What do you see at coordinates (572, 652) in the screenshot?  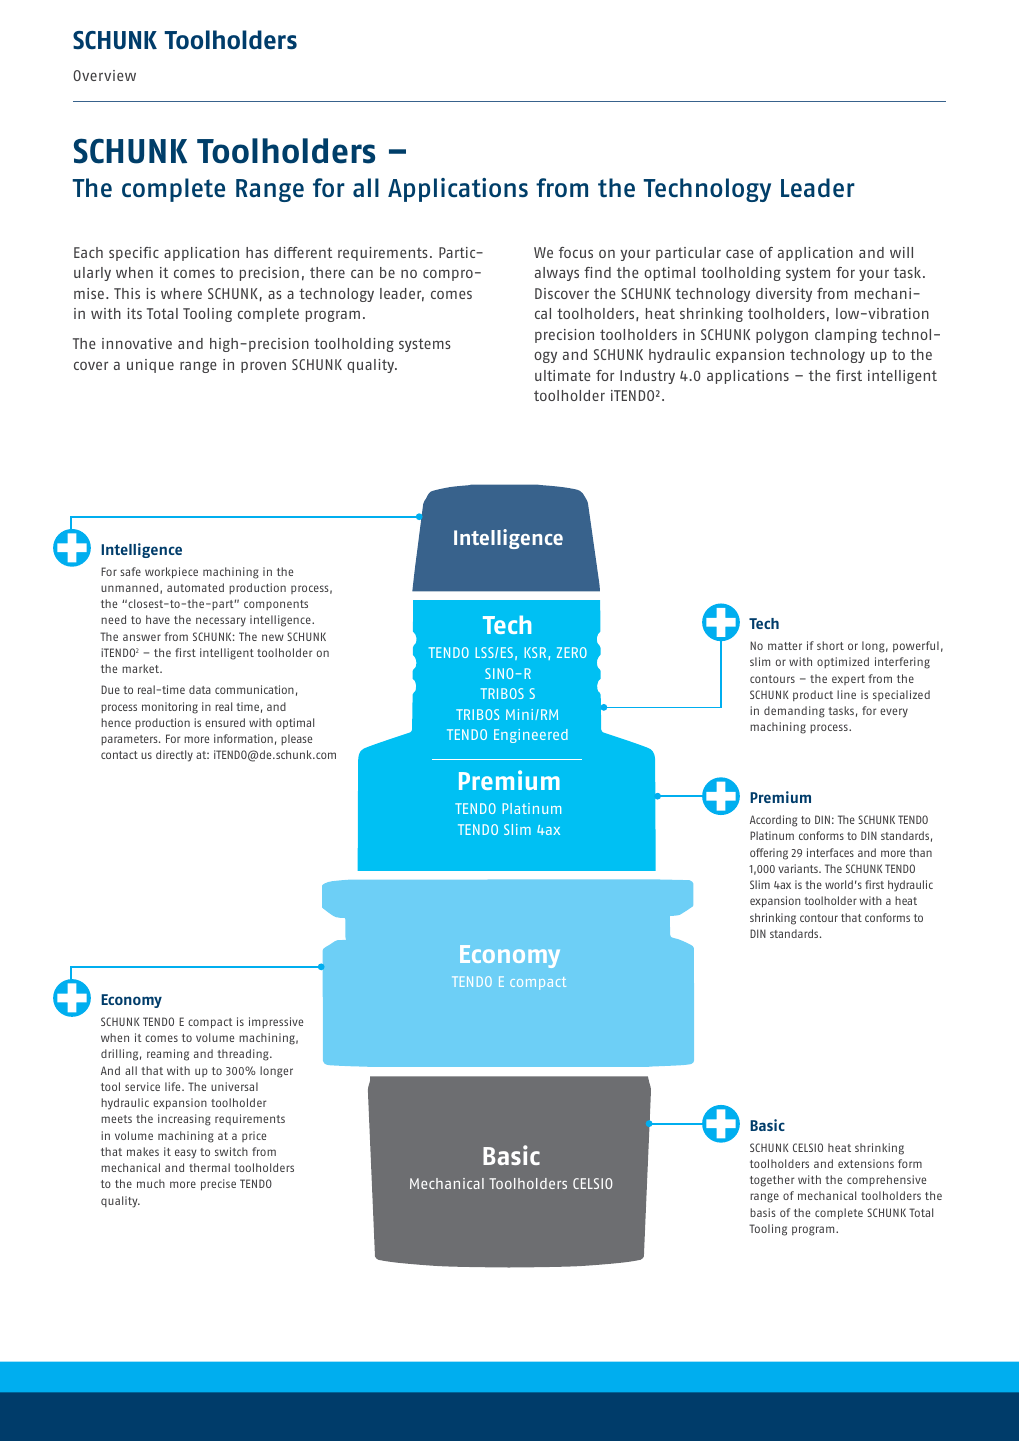 I see `ZERO` at bounding box center [572, 652].
